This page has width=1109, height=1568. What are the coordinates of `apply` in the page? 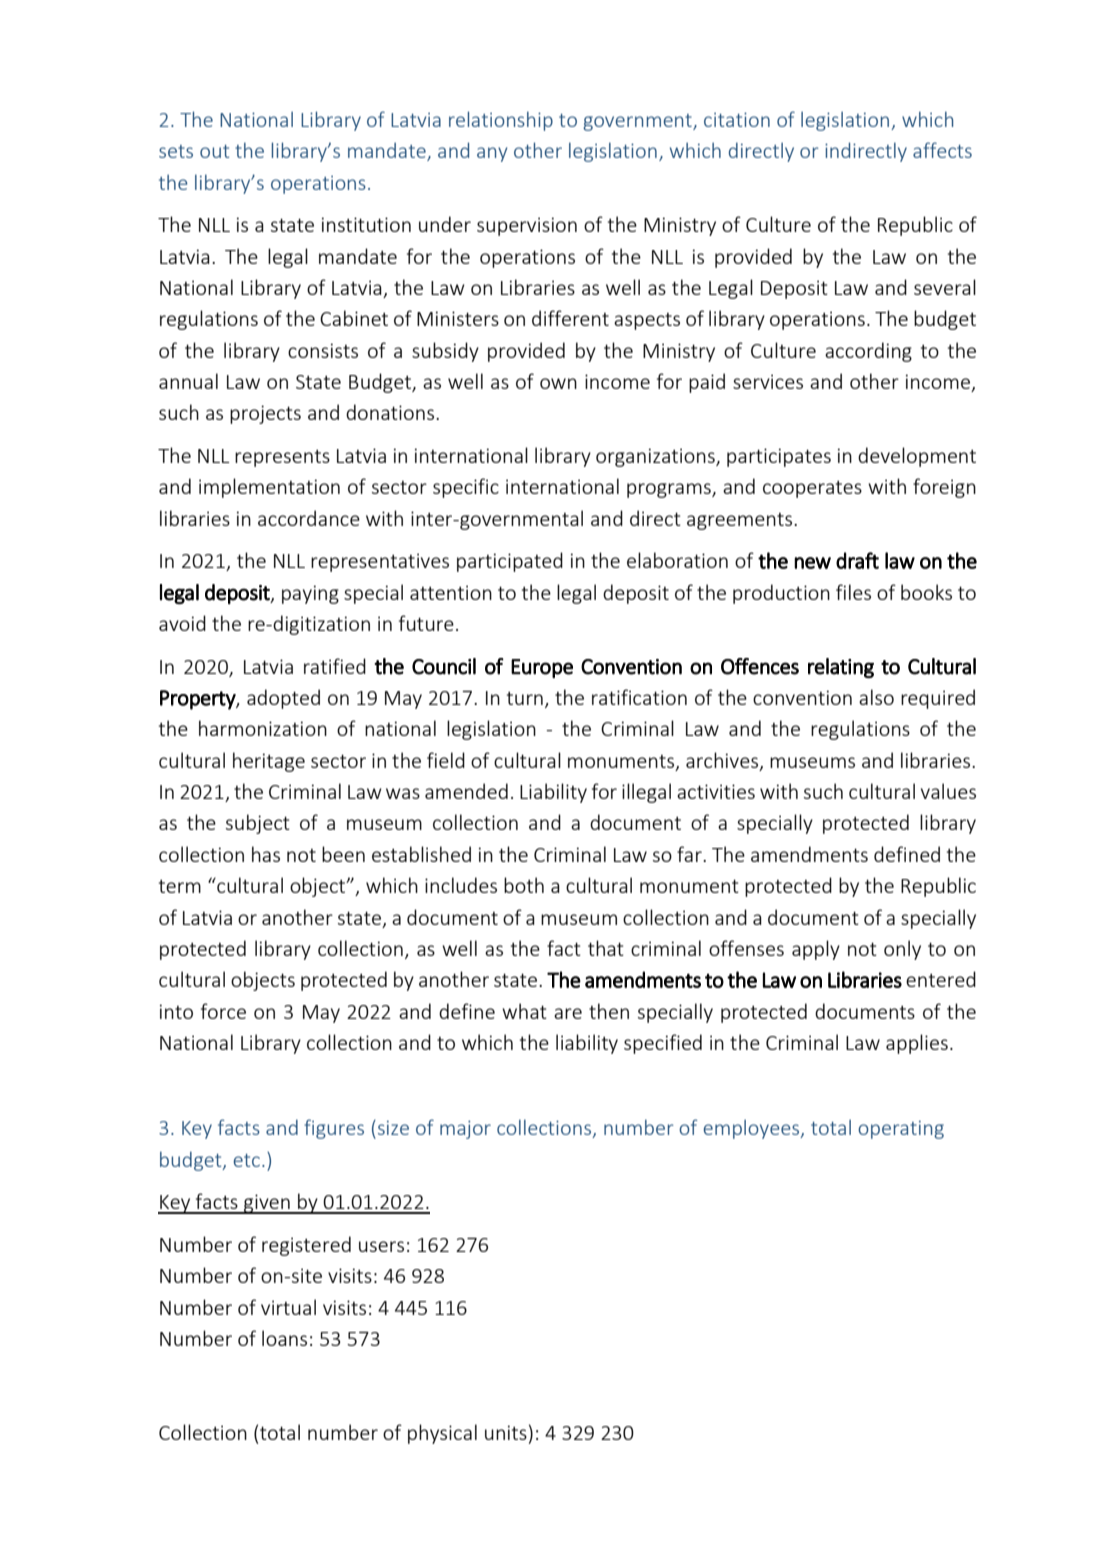 It's located at (816, 950).
